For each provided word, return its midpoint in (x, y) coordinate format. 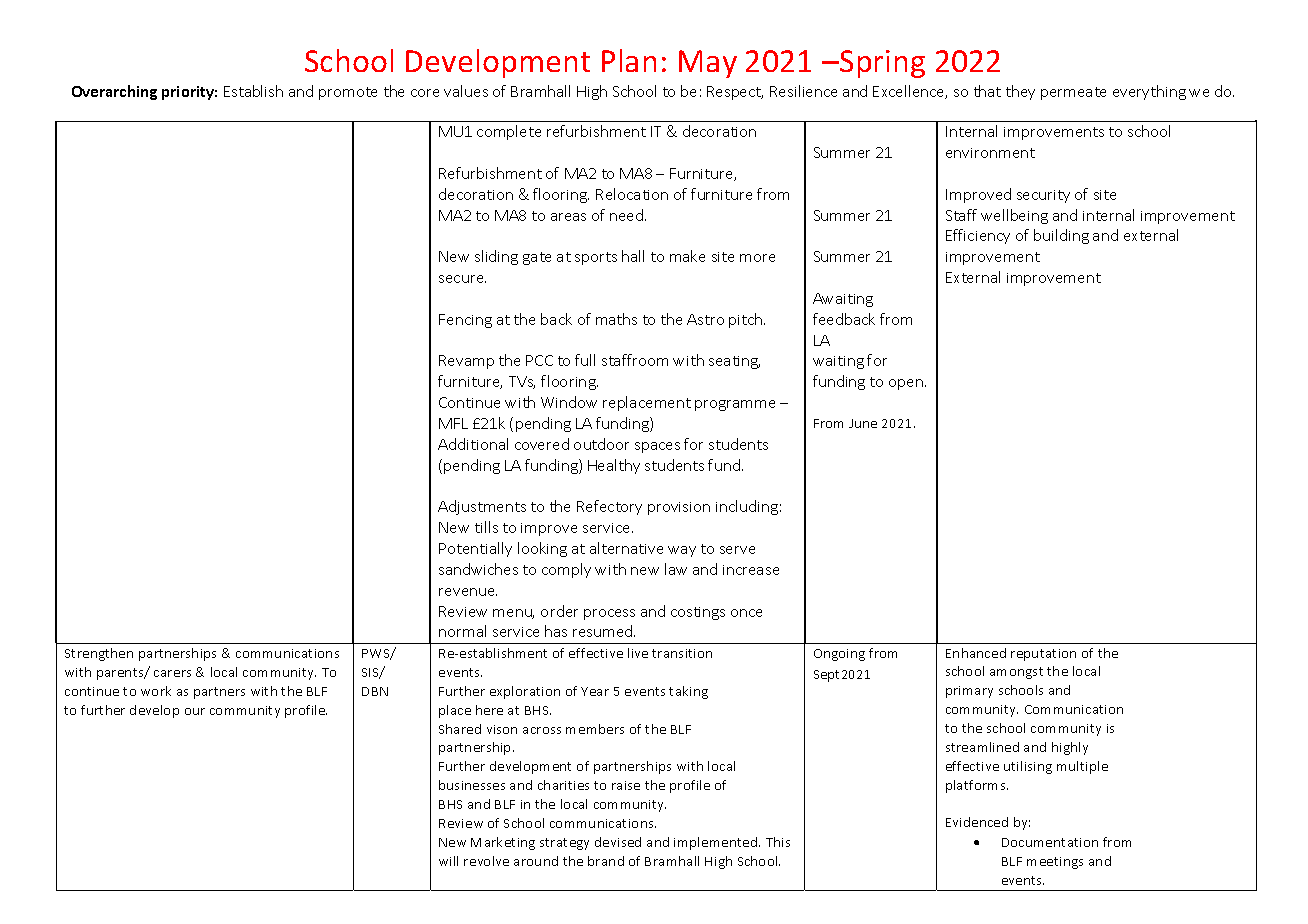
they (1020, 92)
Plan (629, 60)
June (863, 423)
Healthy (614, 466)
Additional (473, 444)
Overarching (114, 92)
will (448, 861)
